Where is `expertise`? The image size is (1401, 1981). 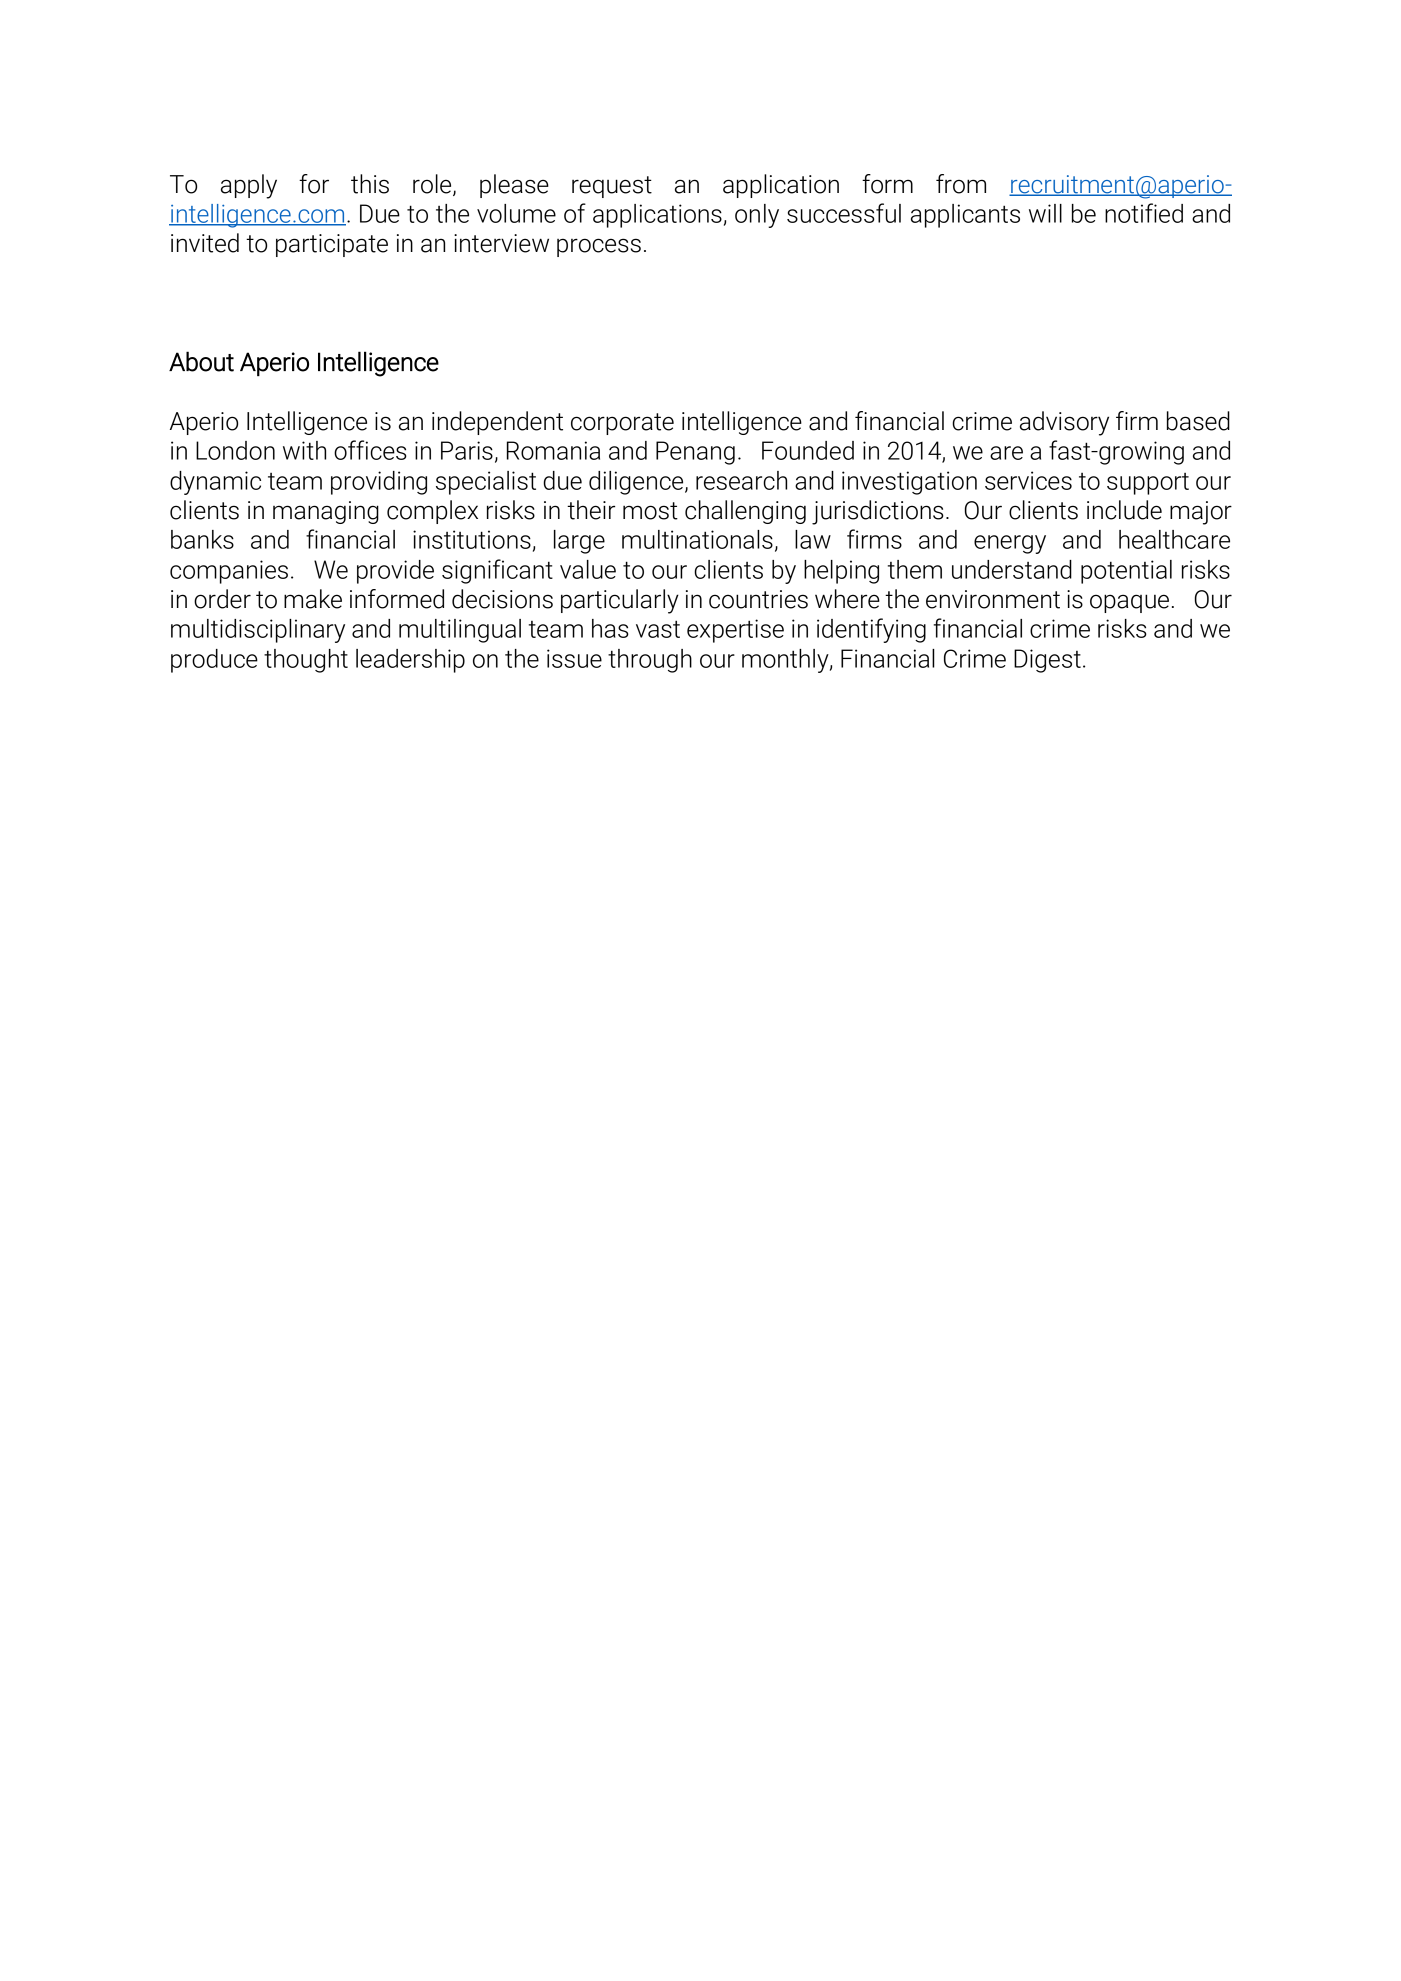
expertise is located at coordinates (735, 631).
